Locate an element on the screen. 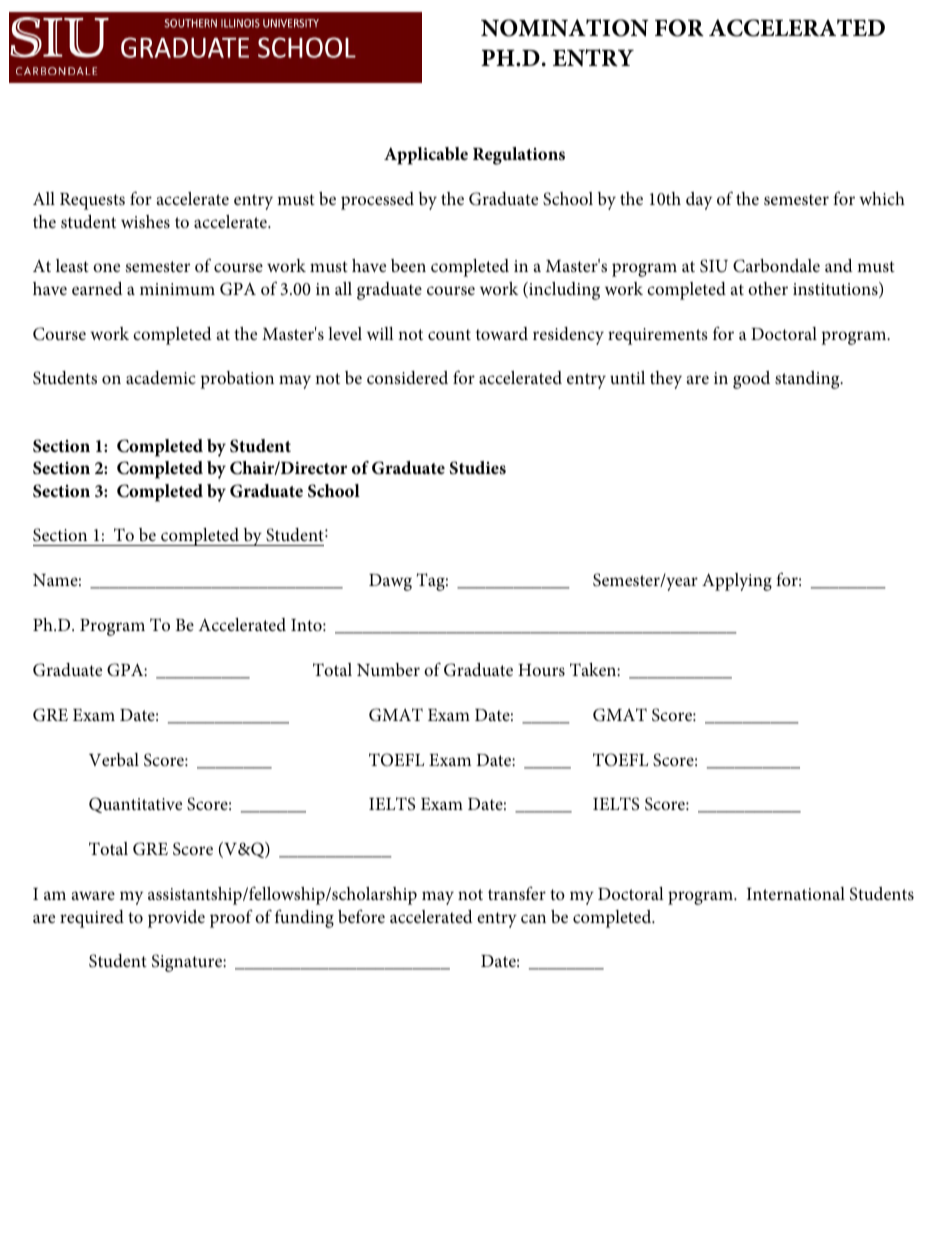 The height and width of the screenshot is (1233, 952). academic is located at coordinates (161, 377).
